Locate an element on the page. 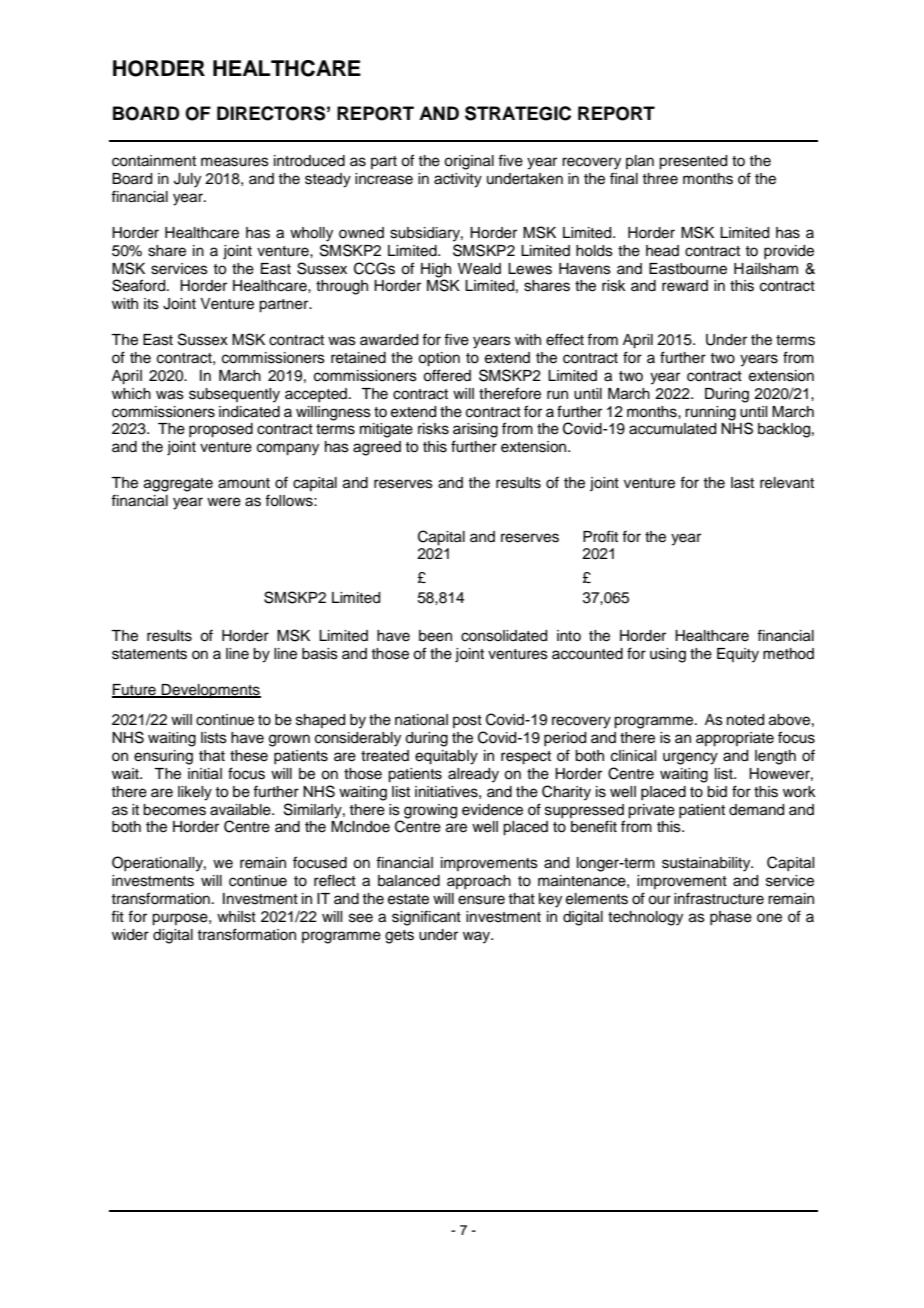  presented is located at coordinates (693, 162).
